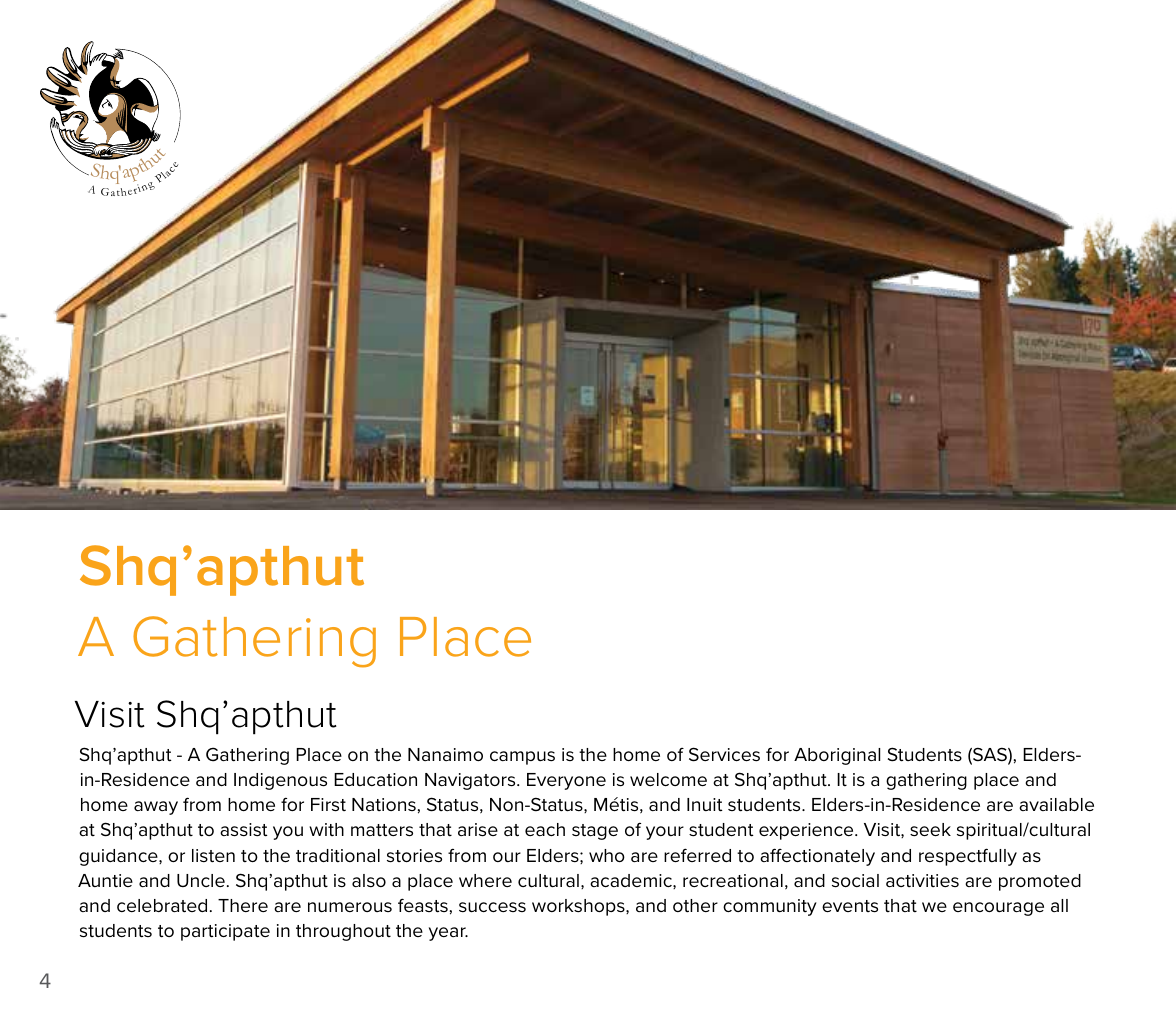 This screenshot has height=1019, width=1176. What do you see at coordinates (213, 856) in the screenshot?
I see `listen` at bounding box center [213, 856].
